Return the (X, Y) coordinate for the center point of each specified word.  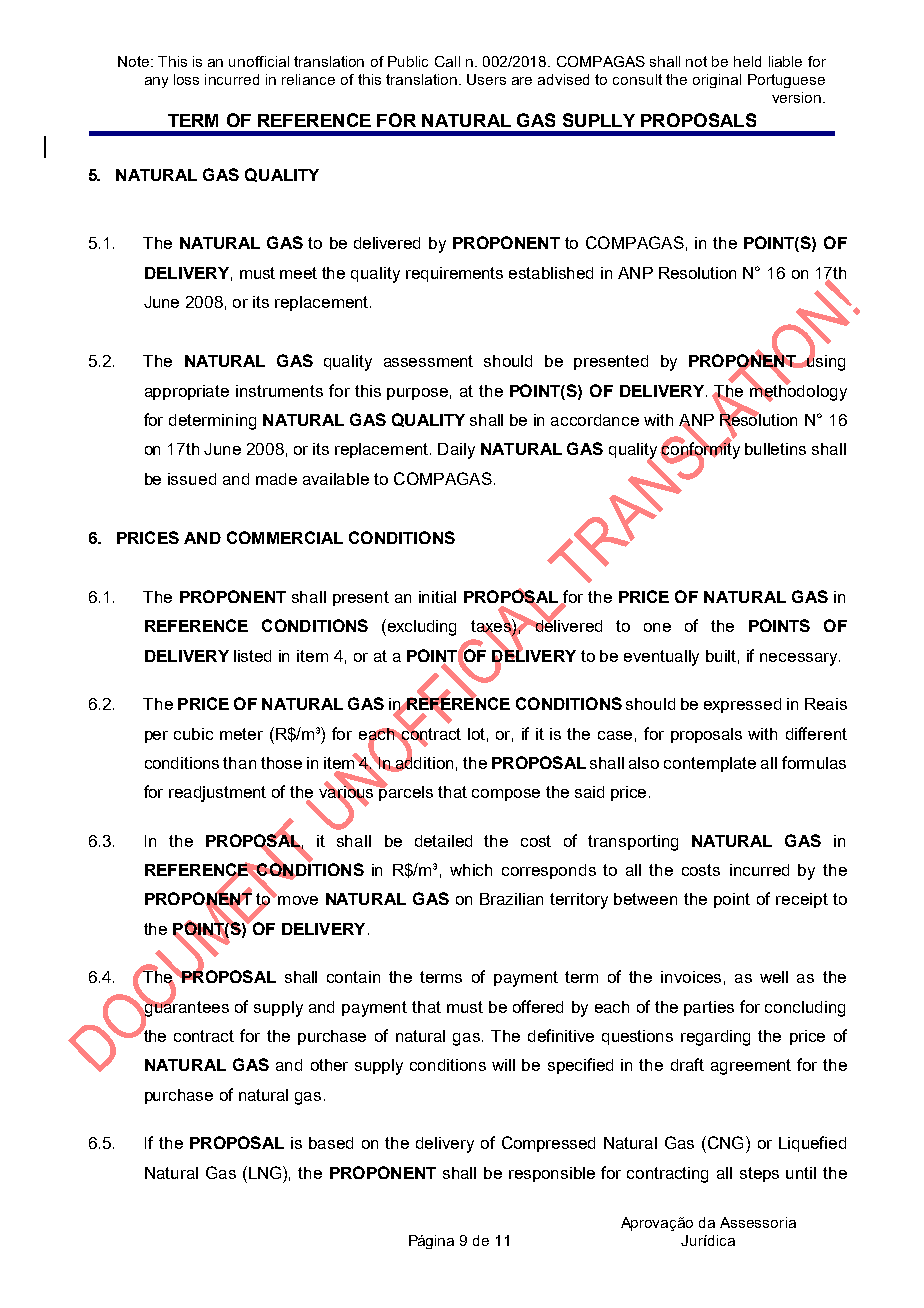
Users (486, 79)
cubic (193, 734)
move (297, 899)
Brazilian (511, 899)
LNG (266, 1172)
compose (506, 795)
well (774, 977)
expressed (742, 705)
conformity (700, 451)
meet (298, 273)
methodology (798, 392)
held (747, 61)
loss (186, 79)
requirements (454, 274)
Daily (456, 451)
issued (192, 479)
